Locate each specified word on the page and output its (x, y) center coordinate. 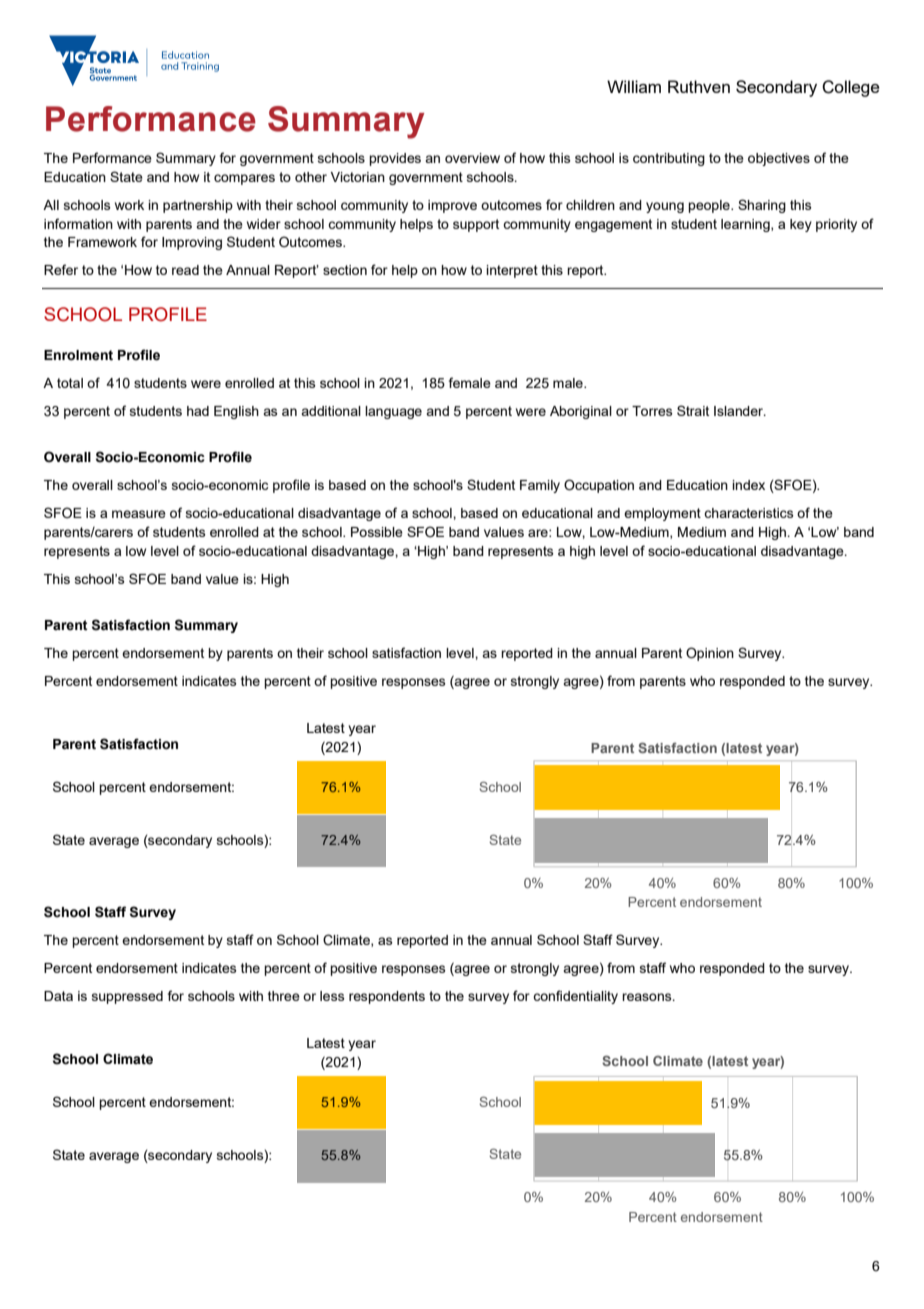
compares (244, 179)
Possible (377, 532)
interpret (512, 271)
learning (746, 225)
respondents (387, 997)
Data (58, 996)
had (198, 411)
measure (139, 514)
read (185, 270)
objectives (779, 159)
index (748, 485)
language (393, 412)
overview (472, 158)
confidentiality (575, 997)
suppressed (127, 997)
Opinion (710, 654)
